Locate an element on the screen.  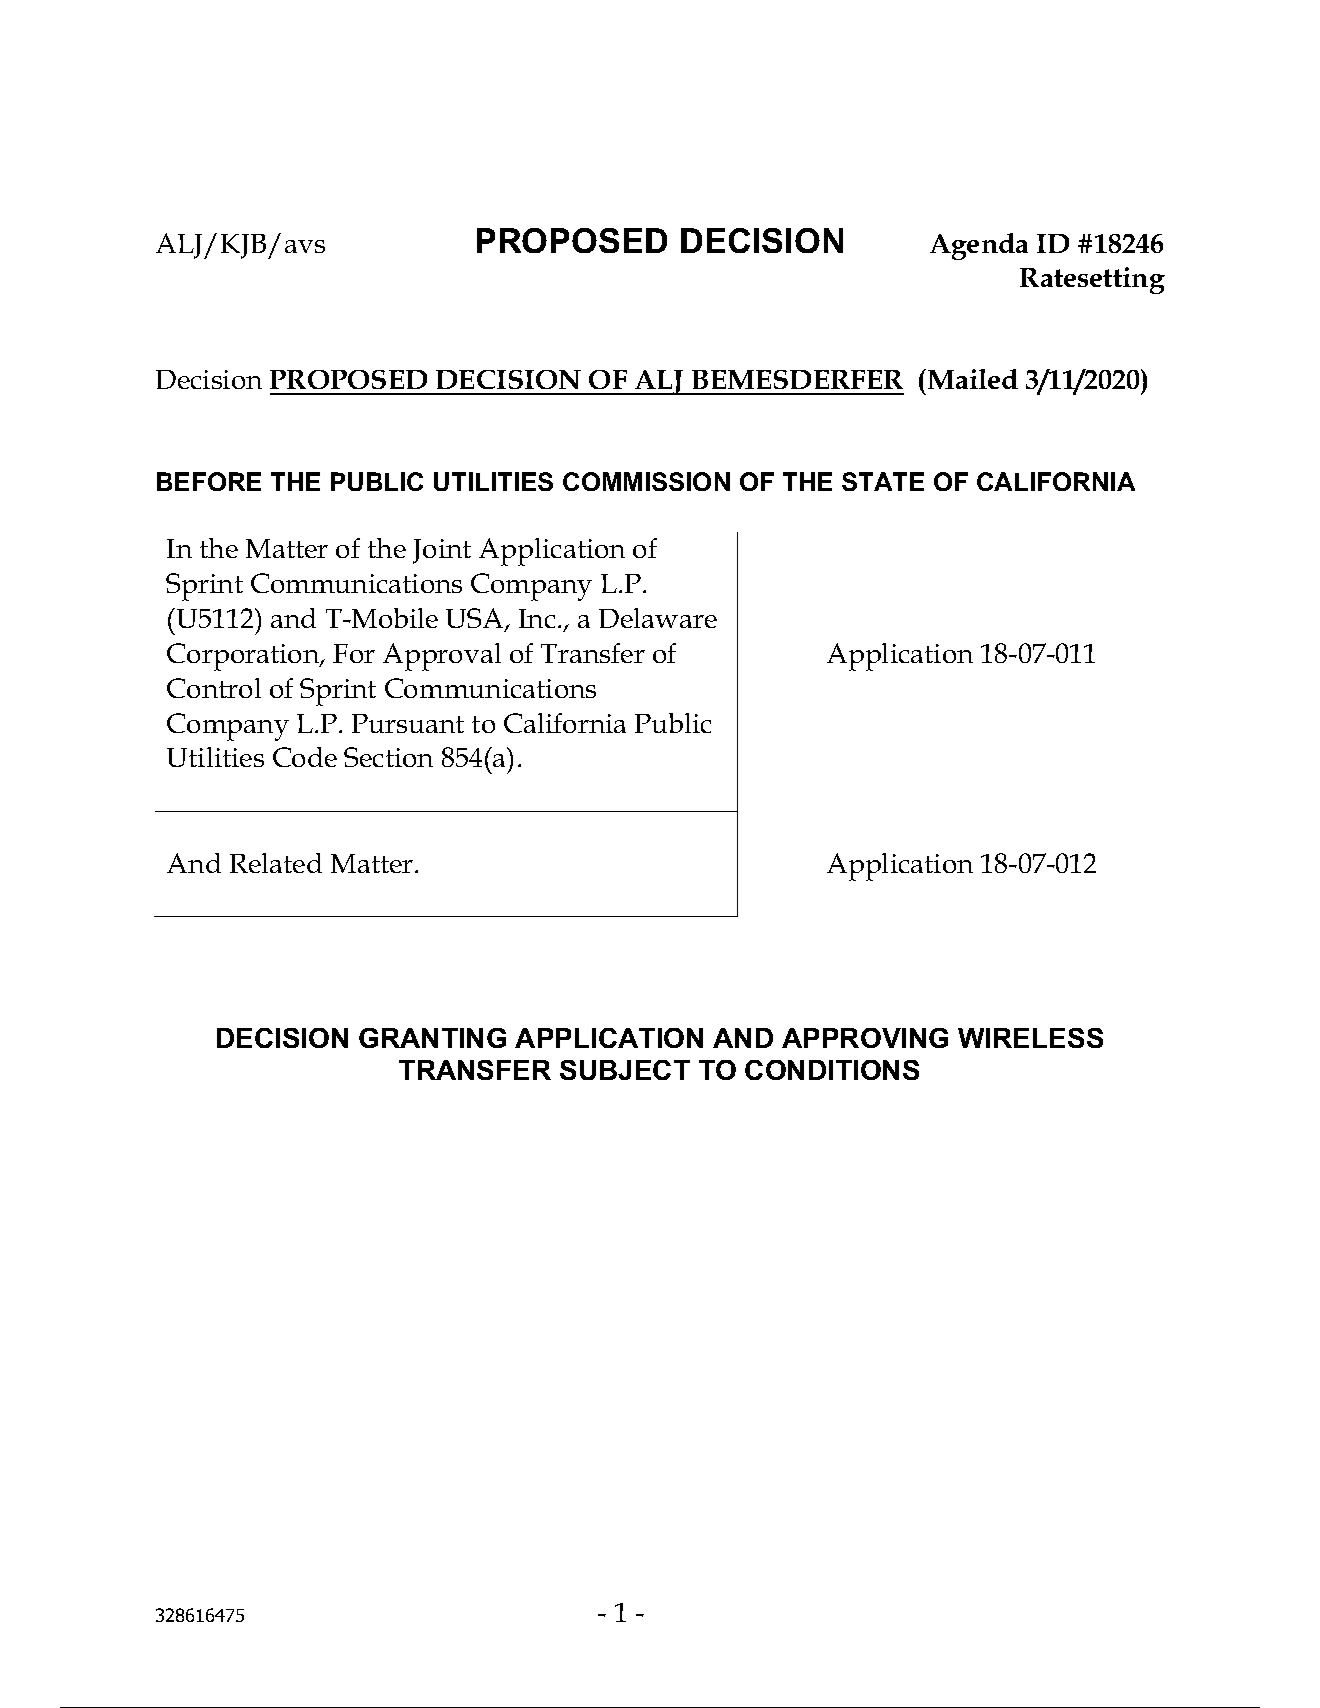
Mailed is located at coordinates (971, 379).
